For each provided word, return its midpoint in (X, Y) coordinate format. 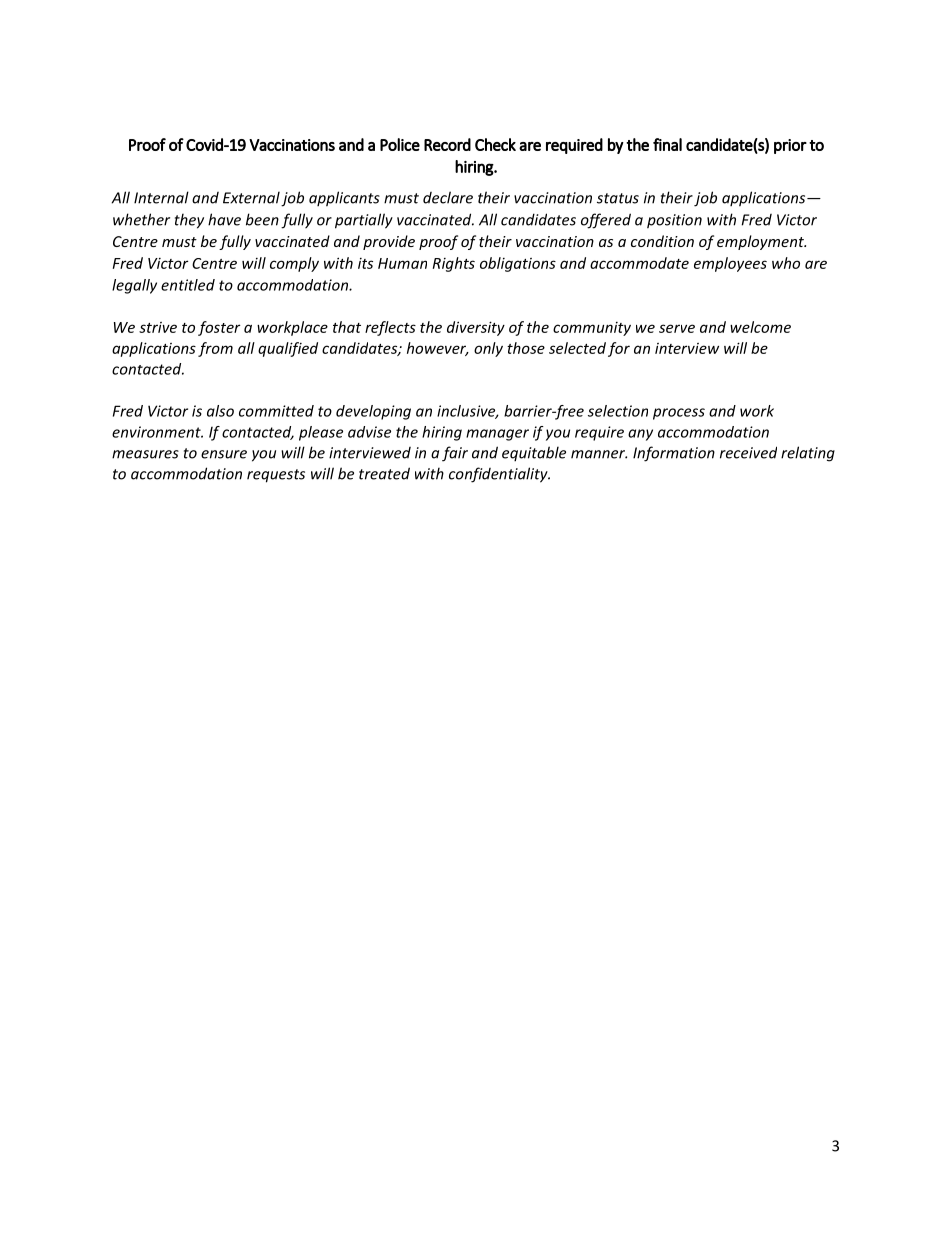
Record (447, 144)
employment (761, 242)
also (220, 411)
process (679, 414)
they (189, 221)
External (251, 197)
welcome (760, 327)
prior (790, 146)
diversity (476, 328)
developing (373, 412)
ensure (224, 454)
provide (389, 242)
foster (219, 328)
